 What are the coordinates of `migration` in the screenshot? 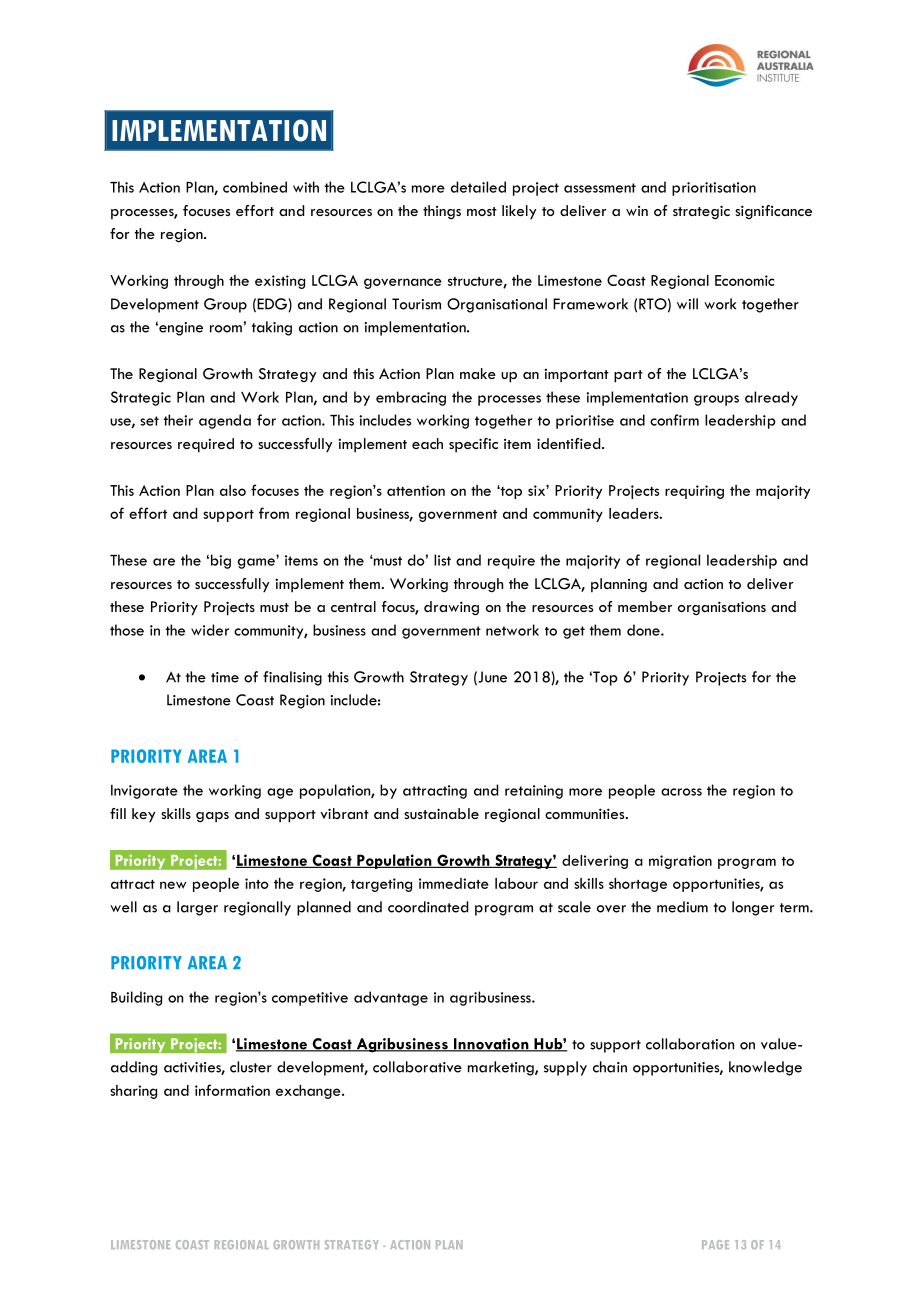 It's located at (680, 862).
